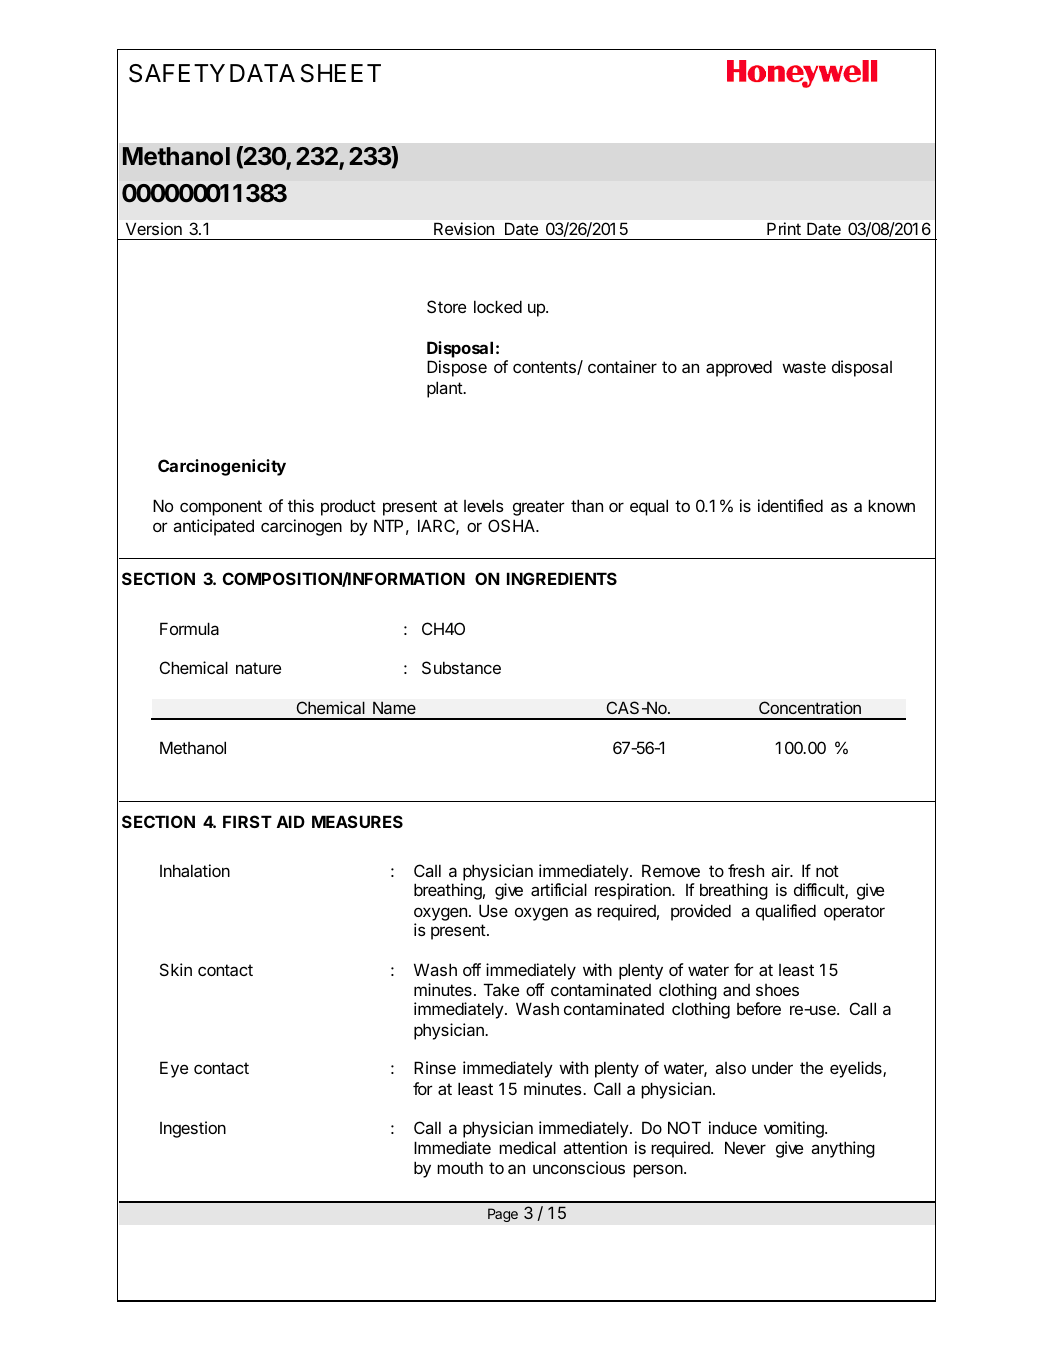 The image size is (1053, 1363). I want to click on Print, so click(784, 228).
